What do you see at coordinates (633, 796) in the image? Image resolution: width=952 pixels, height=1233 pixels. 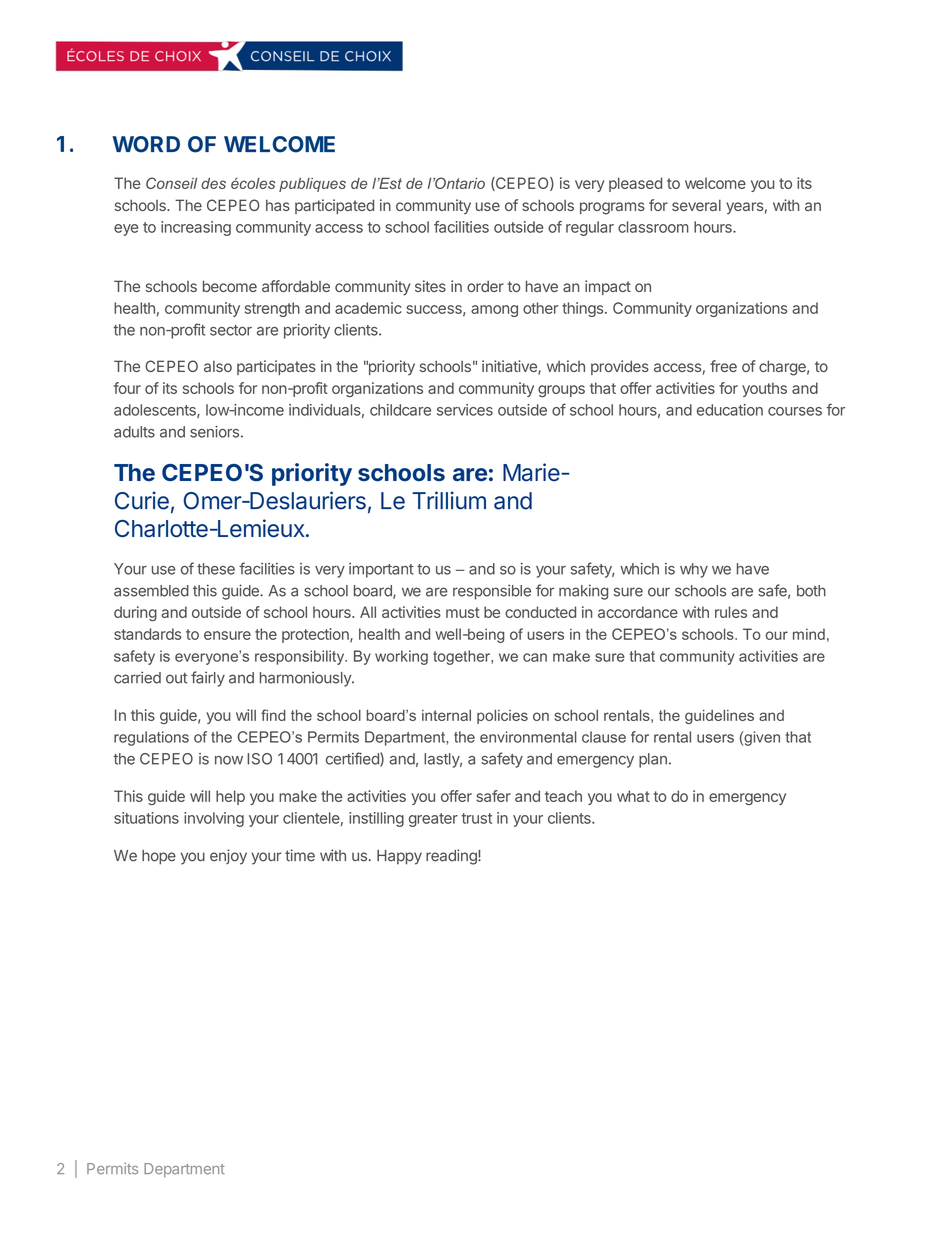 I see `what` at bounding box center [633, 796].
